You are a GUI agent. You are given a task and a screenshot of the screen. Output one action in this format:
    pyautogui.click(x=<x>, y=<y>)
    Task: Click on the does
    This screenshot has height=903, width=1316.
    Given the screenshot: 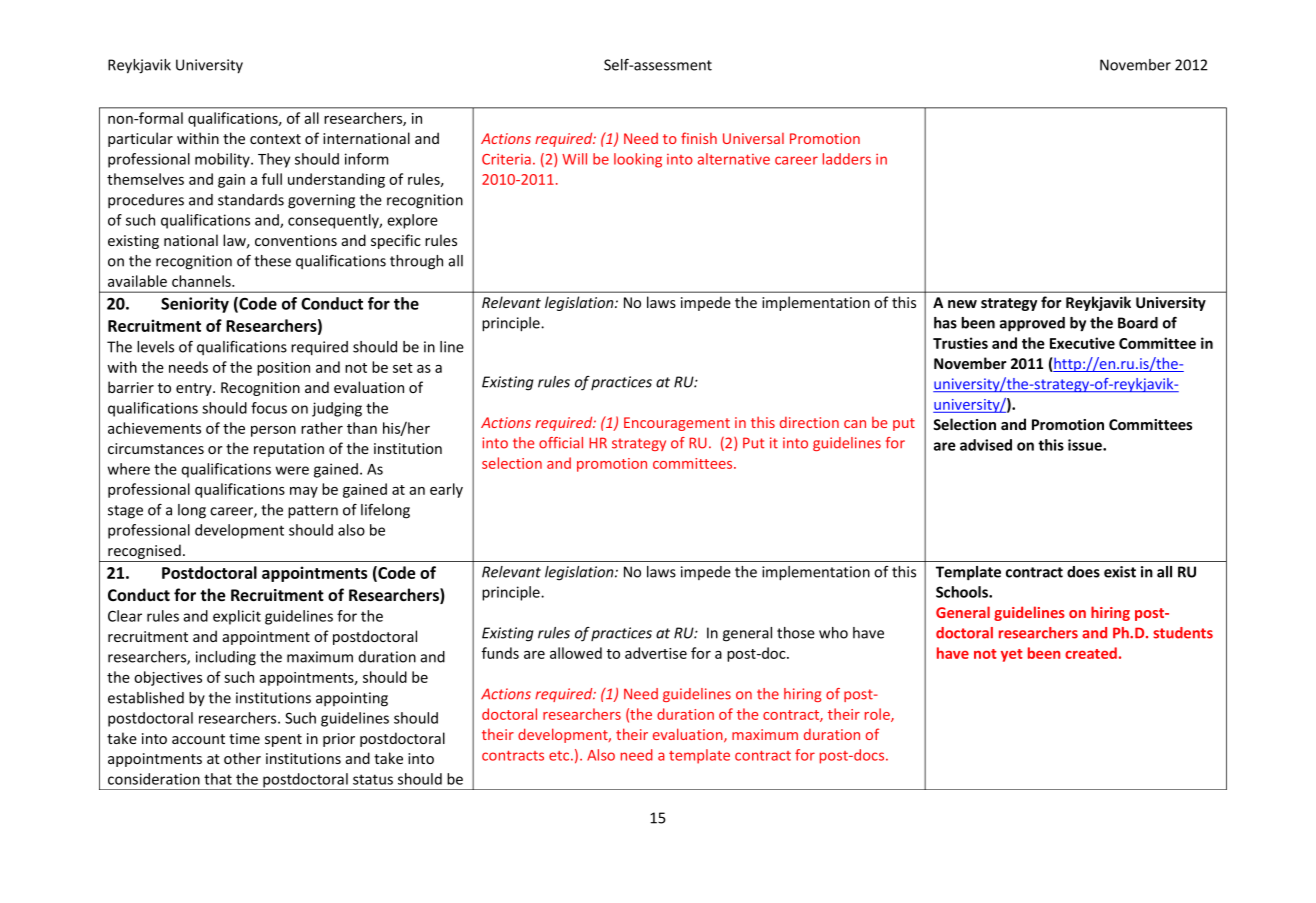 What is the action you would take?
    pyautogui.click(x=1083, y=572)
